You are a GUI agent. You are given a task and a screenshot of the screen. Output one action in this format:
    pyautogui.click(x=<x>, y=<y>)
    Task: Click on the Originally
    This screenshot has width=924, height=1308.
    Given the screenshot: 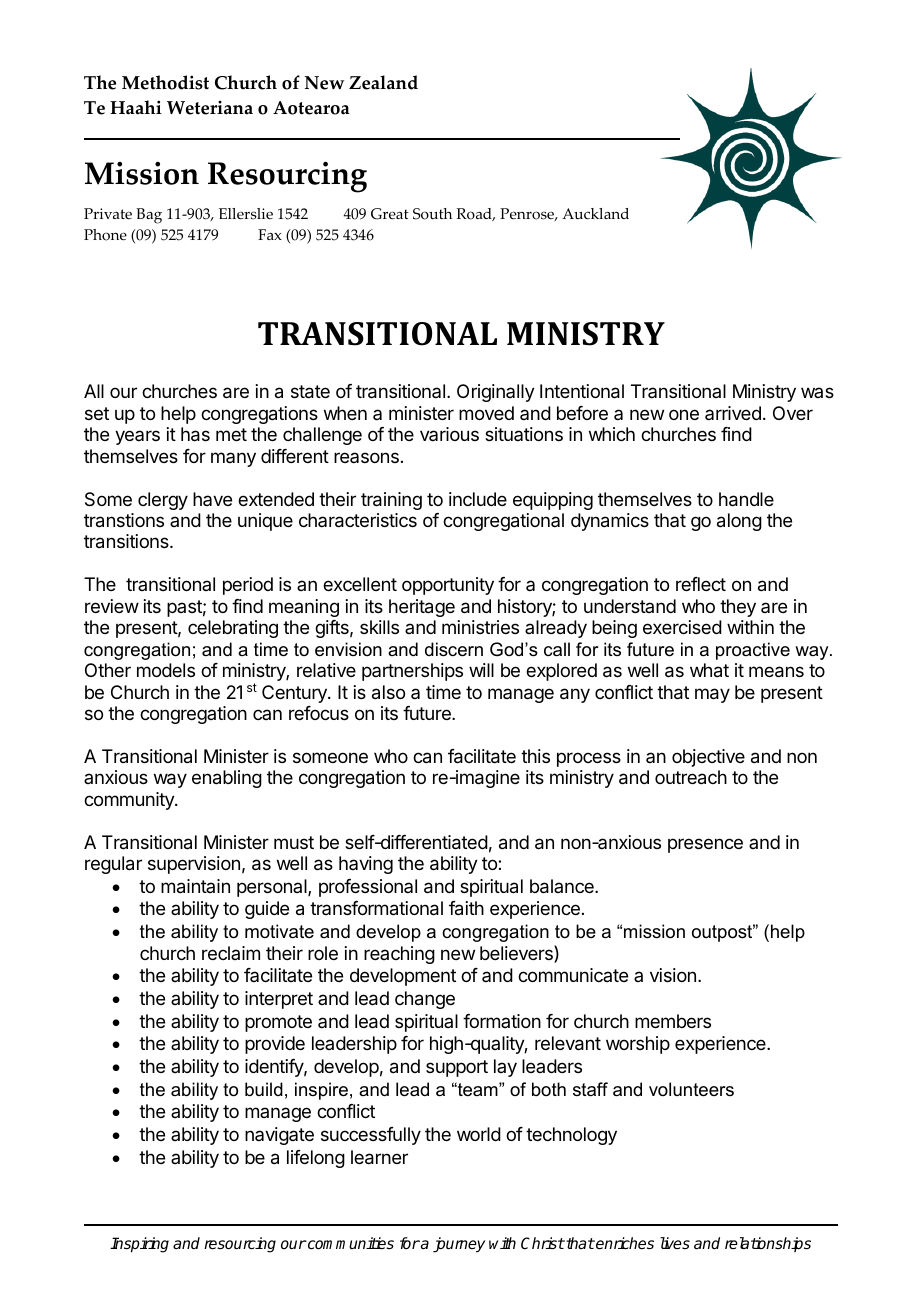 What is the action you would take?
    pyautogui.click(x=496, y=393)
